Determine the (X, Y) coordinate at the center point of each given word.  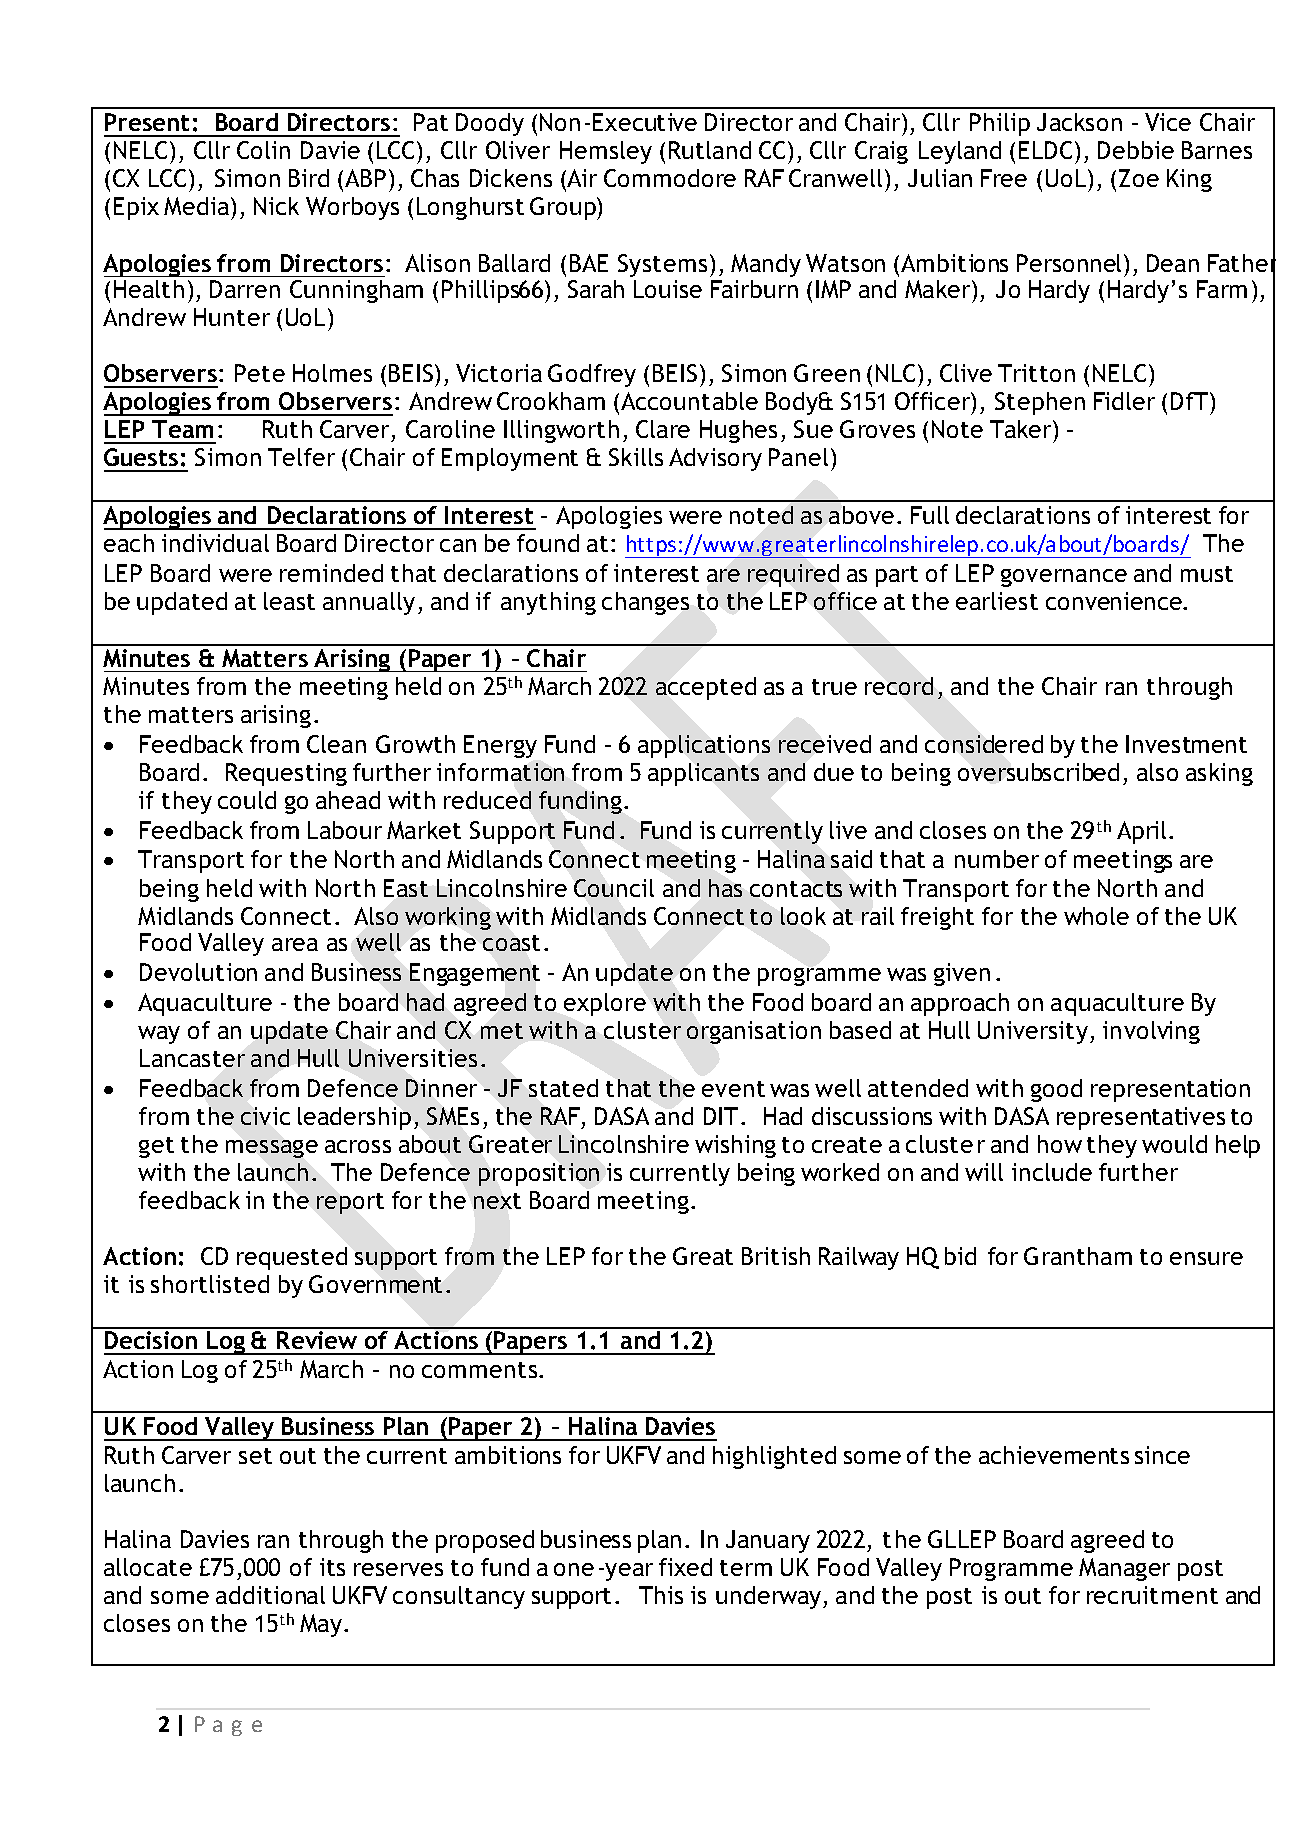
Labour (345, 830)
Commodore (670, 178)
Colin (263, 150)
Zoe (1139, 178)
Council (614, 888)
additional (270, 1595)
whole (1096, 916)
